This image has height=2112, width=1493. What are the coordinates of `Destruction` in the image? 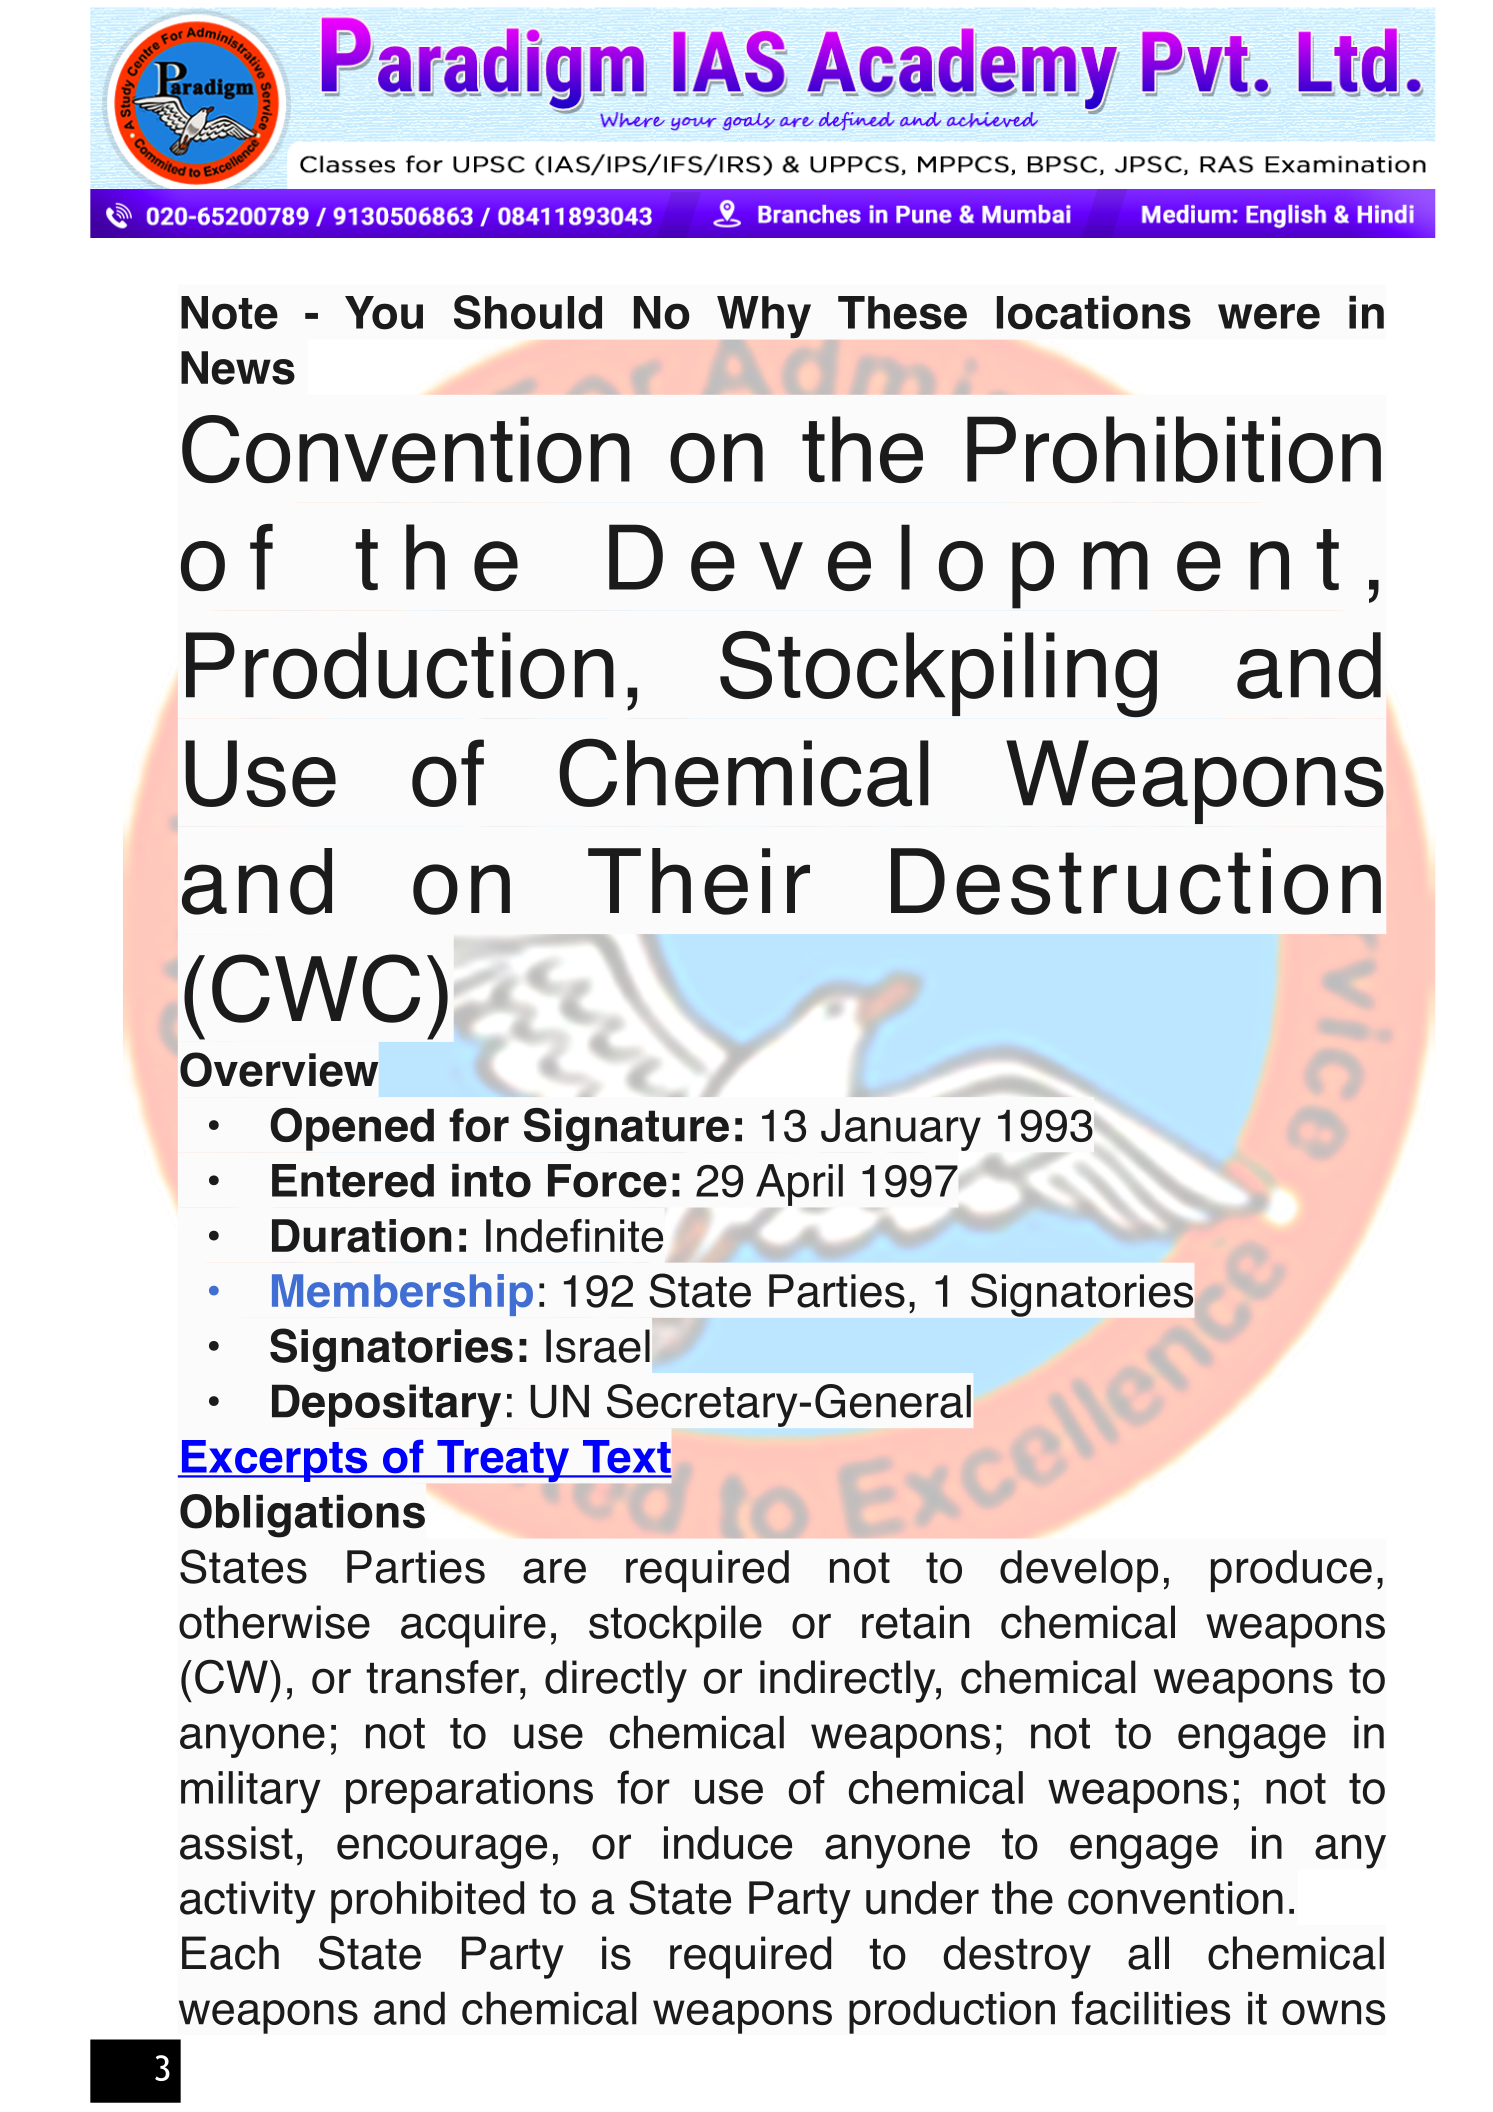 It's located at (1136, 881).
